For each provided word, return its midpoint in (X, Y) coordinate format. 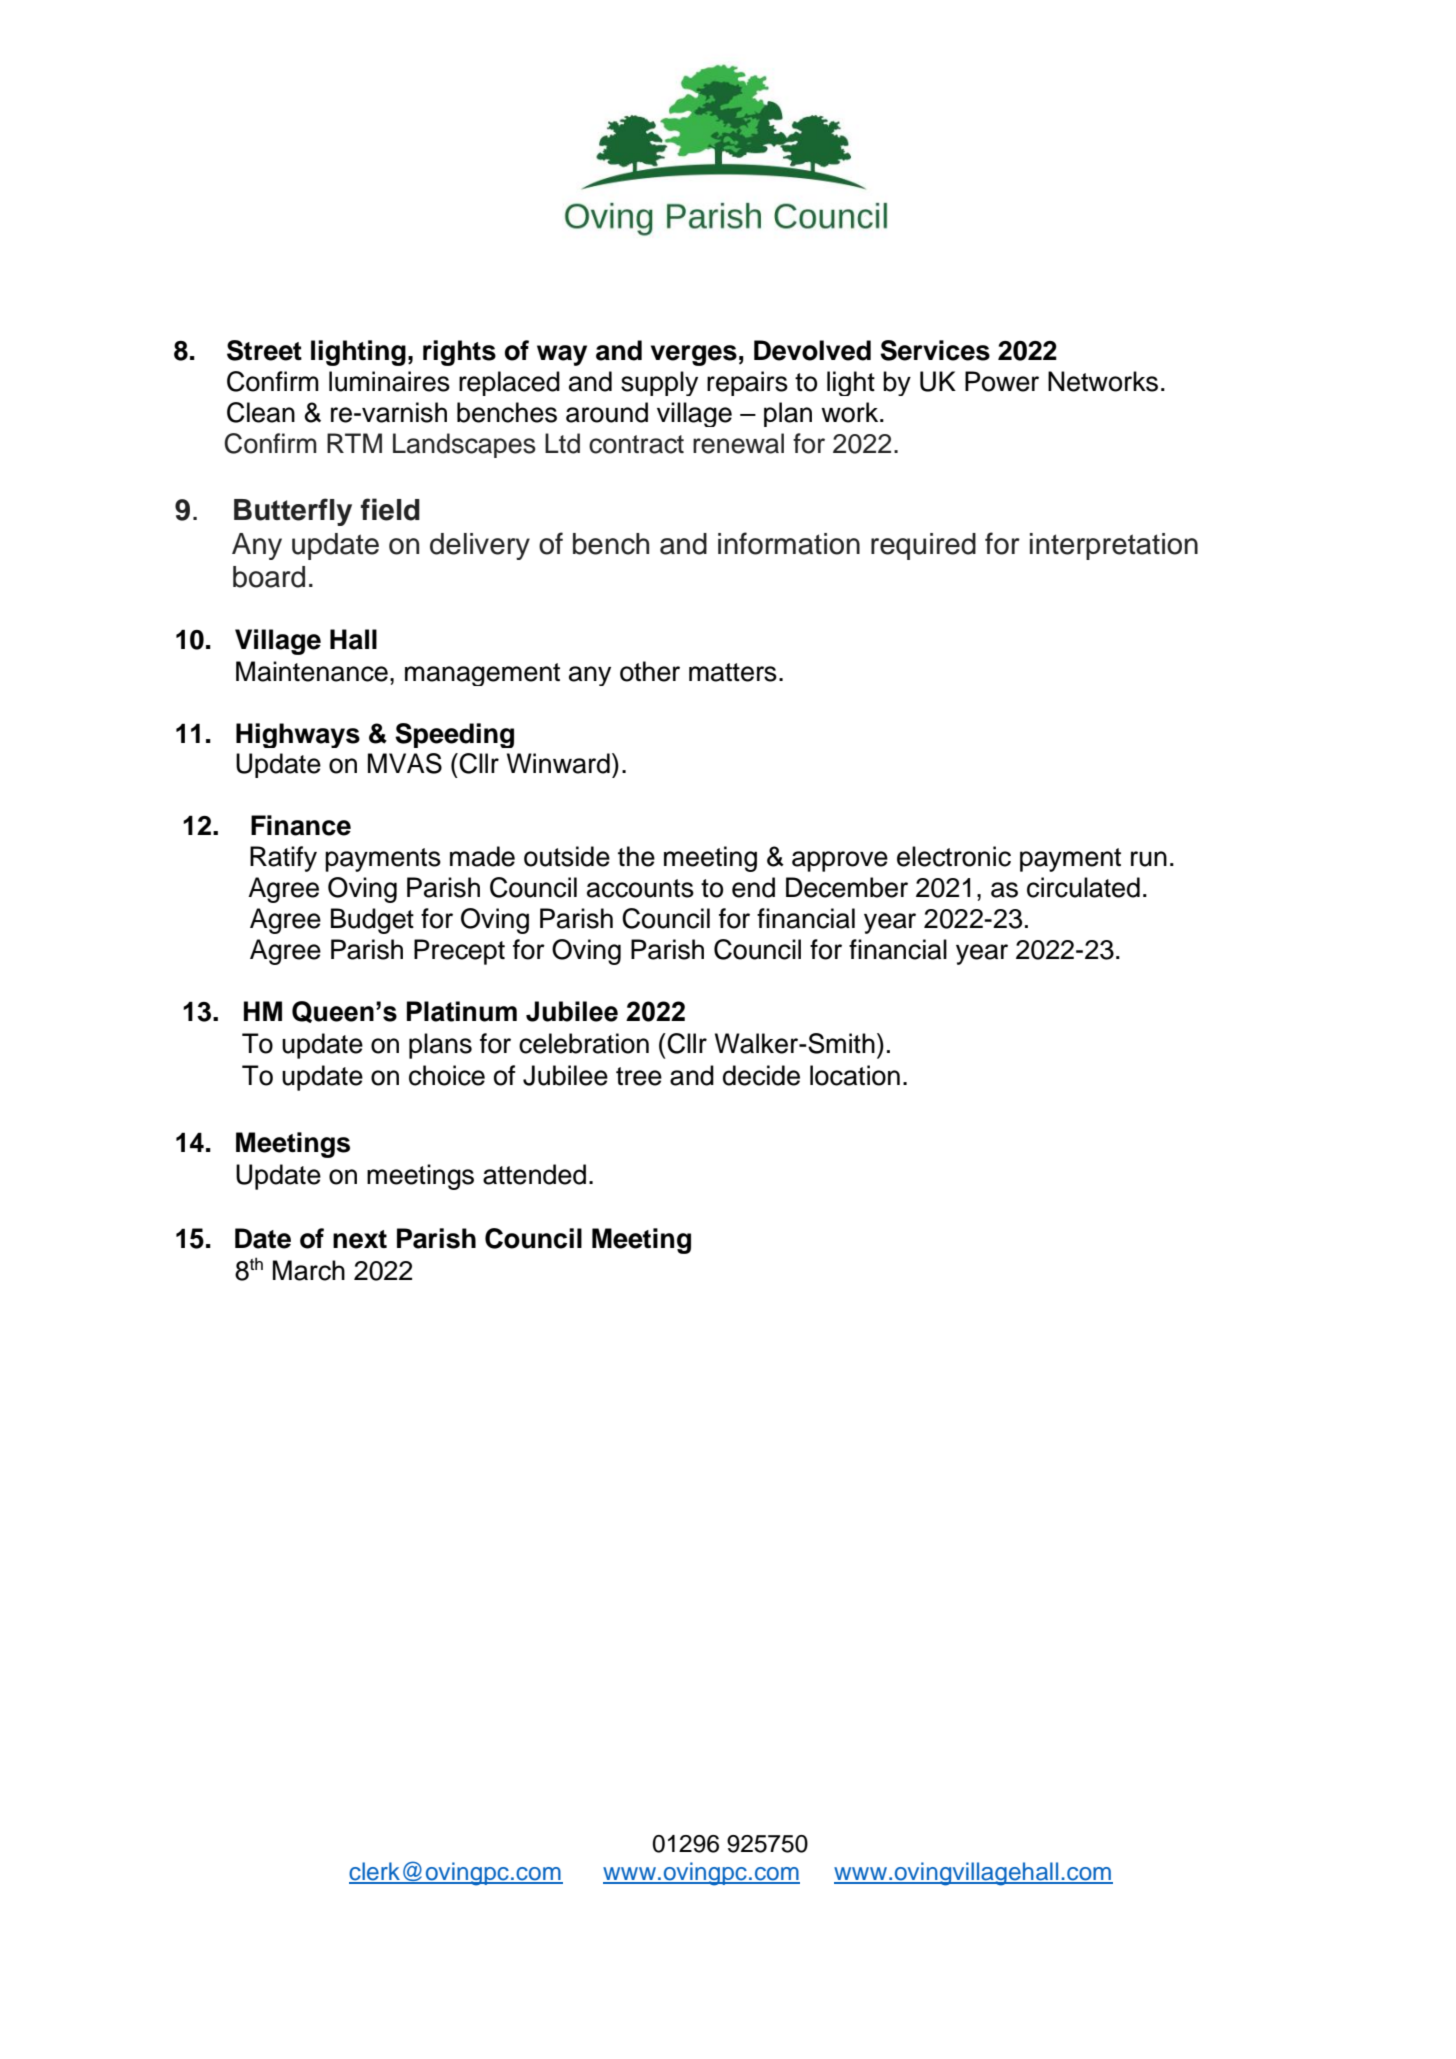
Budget (372, 921)
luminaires (389, 381)
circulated (1083, 887)
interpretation (1114, 546)
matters (733, 672)
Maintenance (312, 671)
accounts (640, 888)
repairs (747, 383)
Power (1002, 381)
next (360, 1239)
